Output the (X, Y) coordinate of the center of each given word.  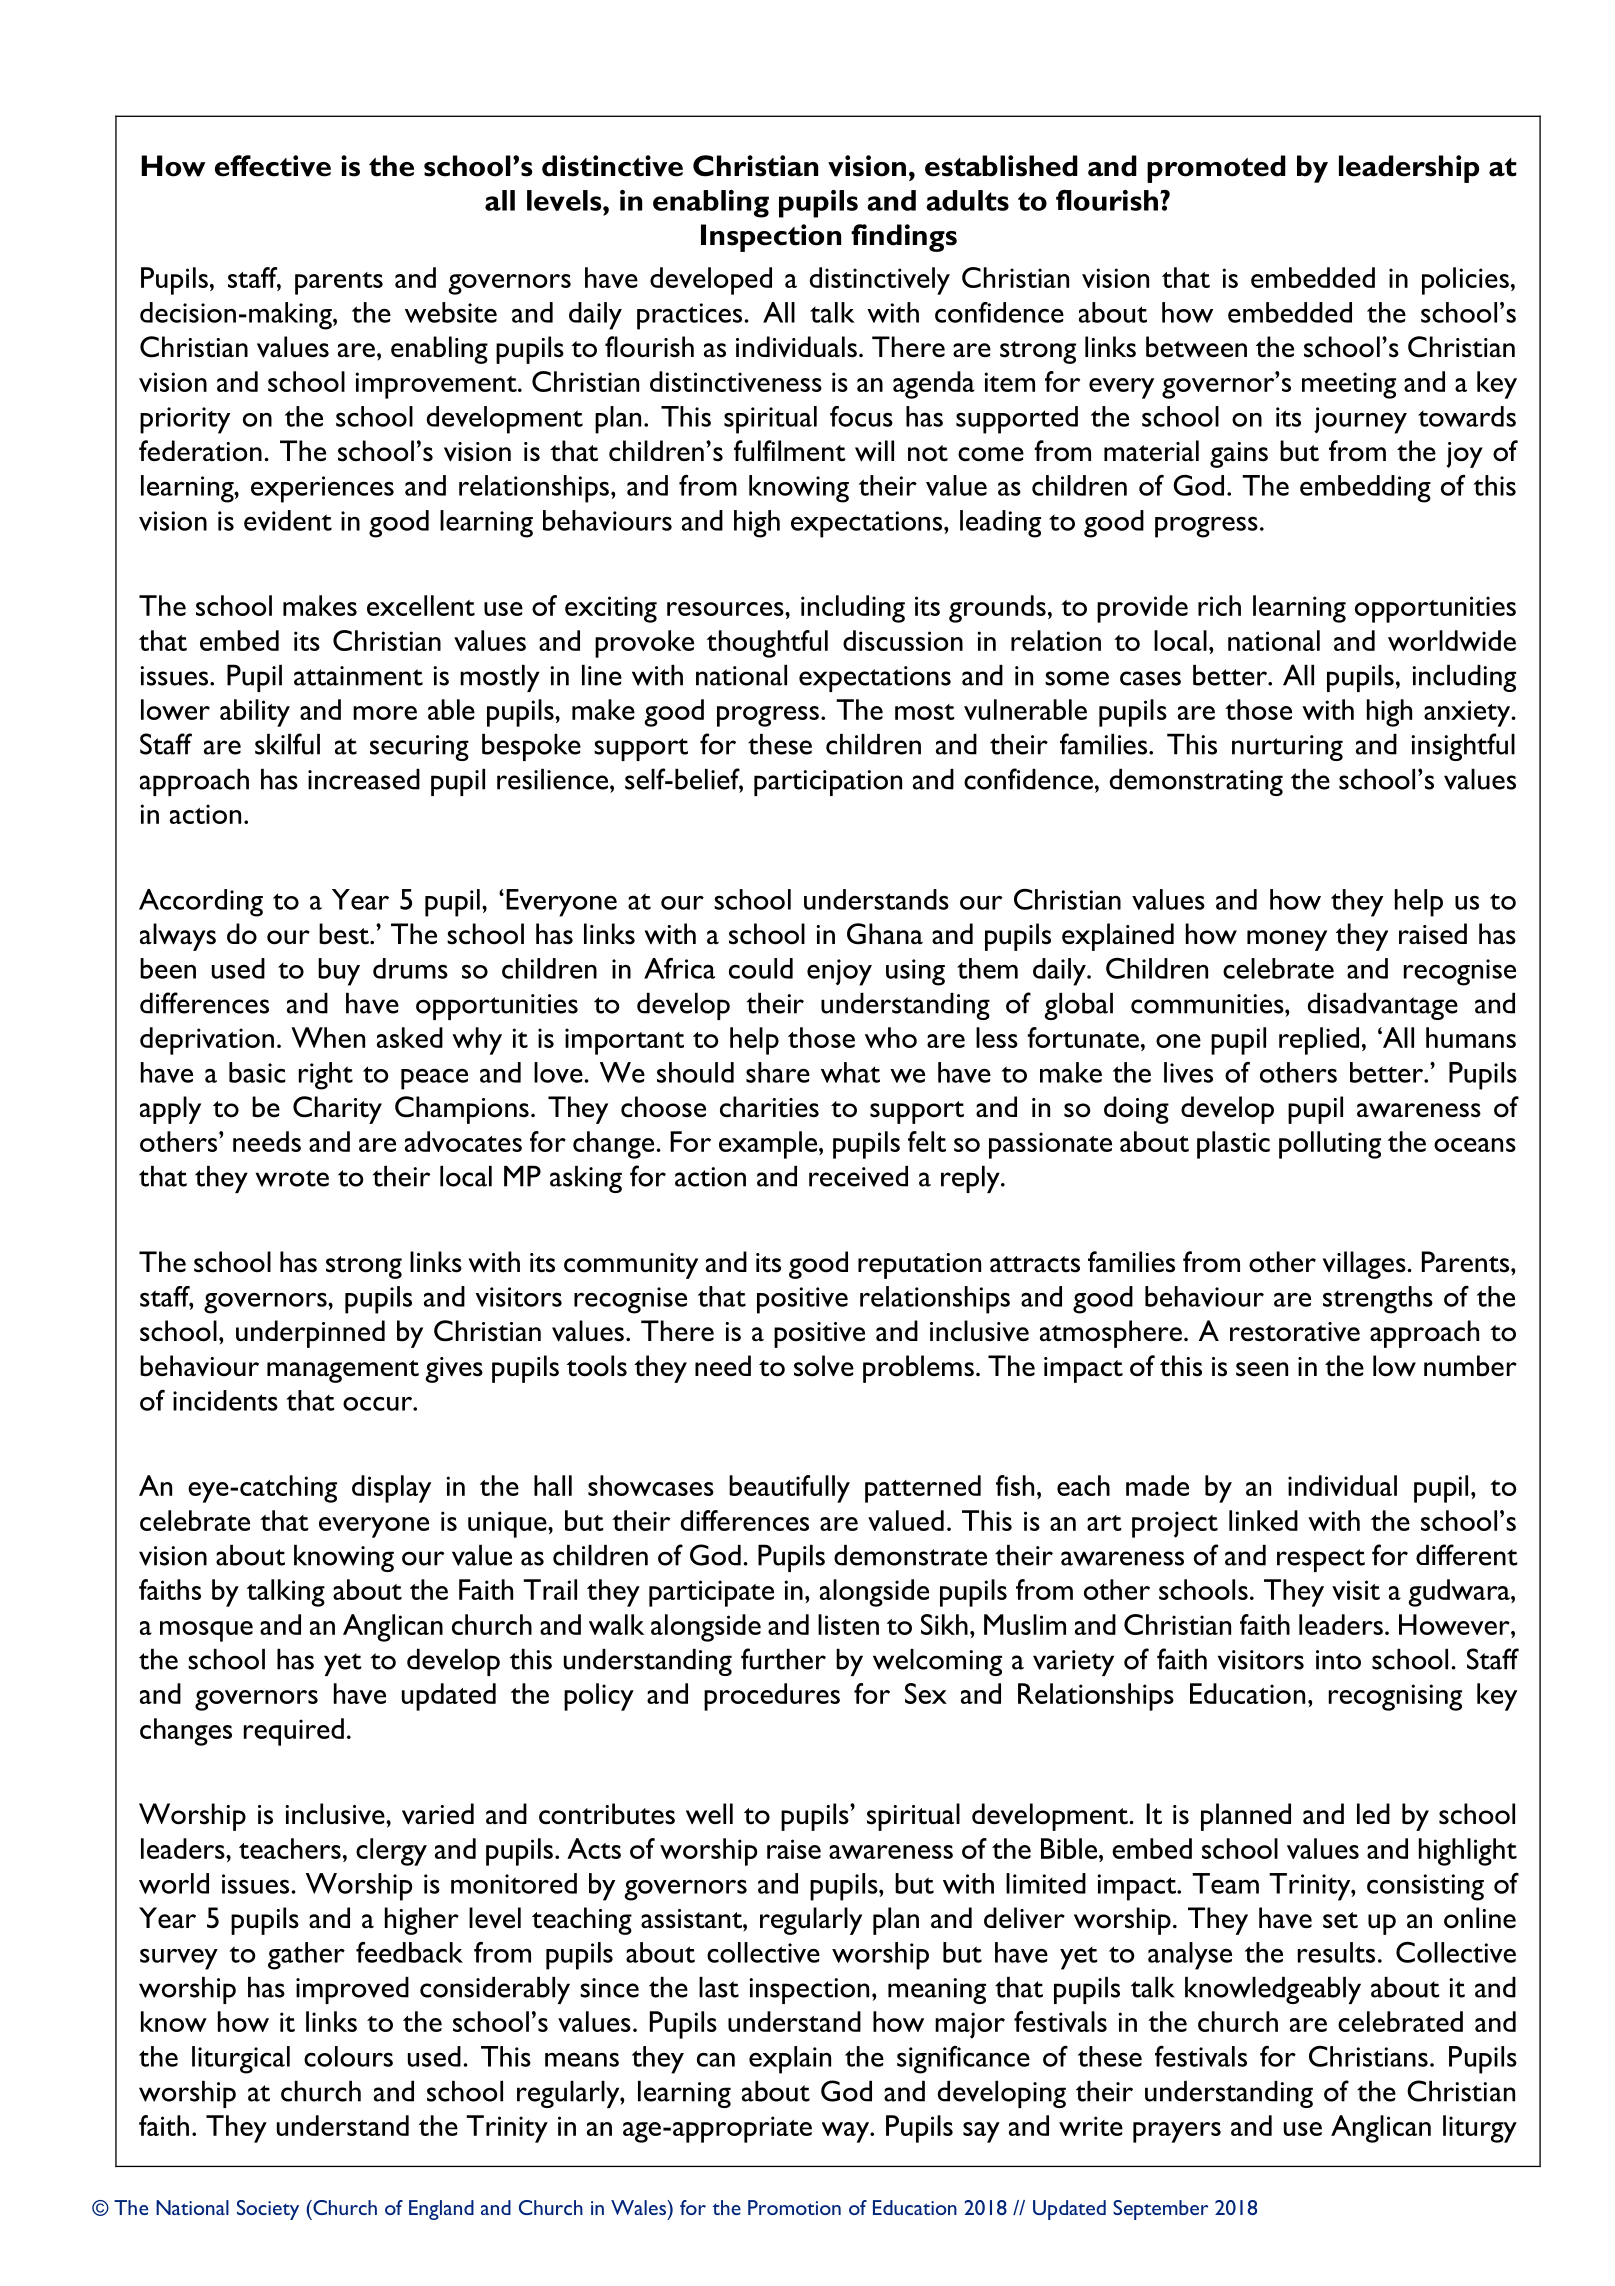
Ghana (885, 934)
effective (273, 166)
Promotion (794, 2207)
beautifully (789, 1489)
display (391, 1489)
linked (1263, 1520)
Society (268, 2210)
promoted (1216, 169)
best (345, 934)
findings (904, 238)
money (1287, 940)
